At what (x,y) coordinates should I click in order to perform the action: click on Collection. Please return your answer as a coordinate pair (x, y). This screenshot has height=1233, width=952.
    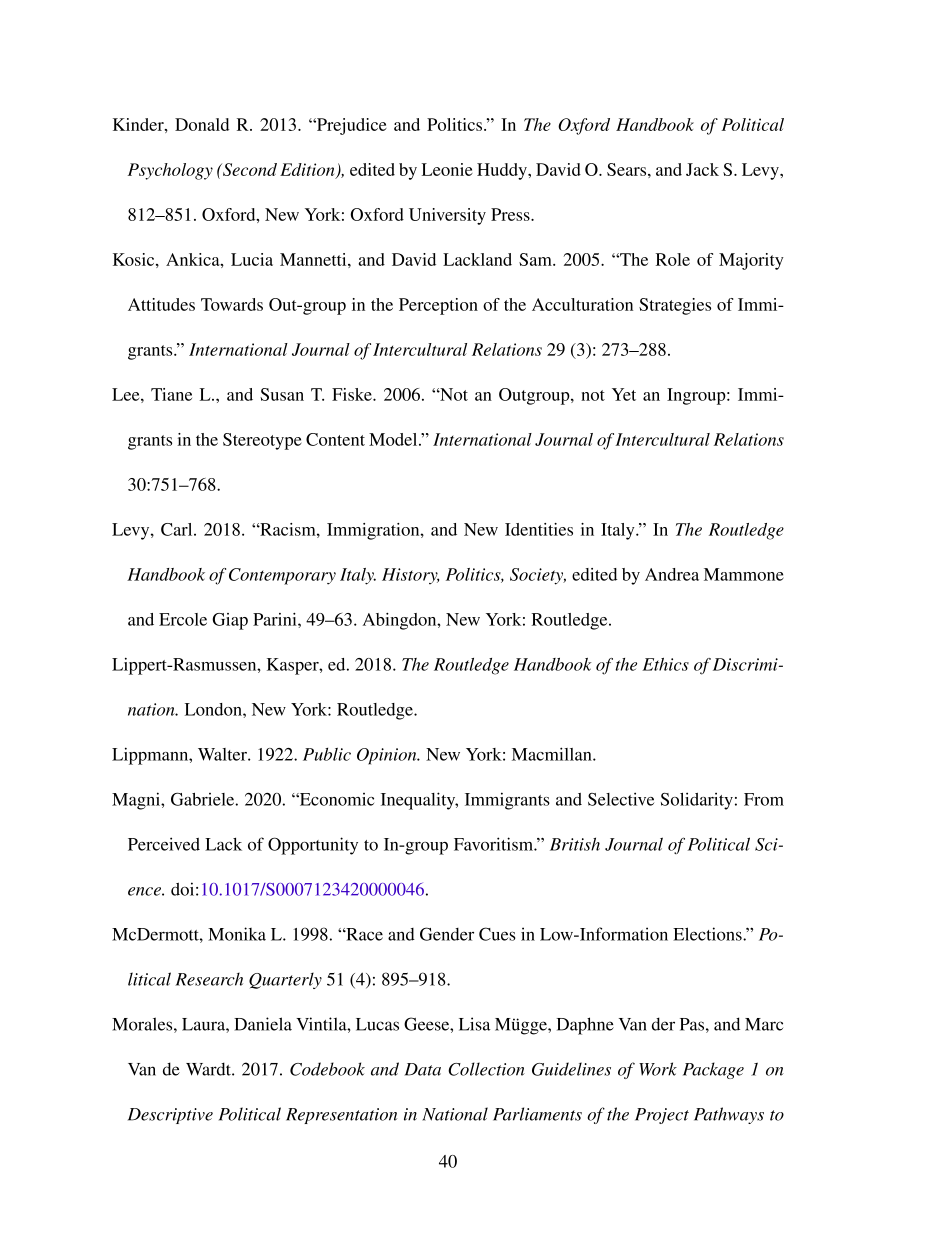
    Looking at the image, I should click on (486, 1069).
